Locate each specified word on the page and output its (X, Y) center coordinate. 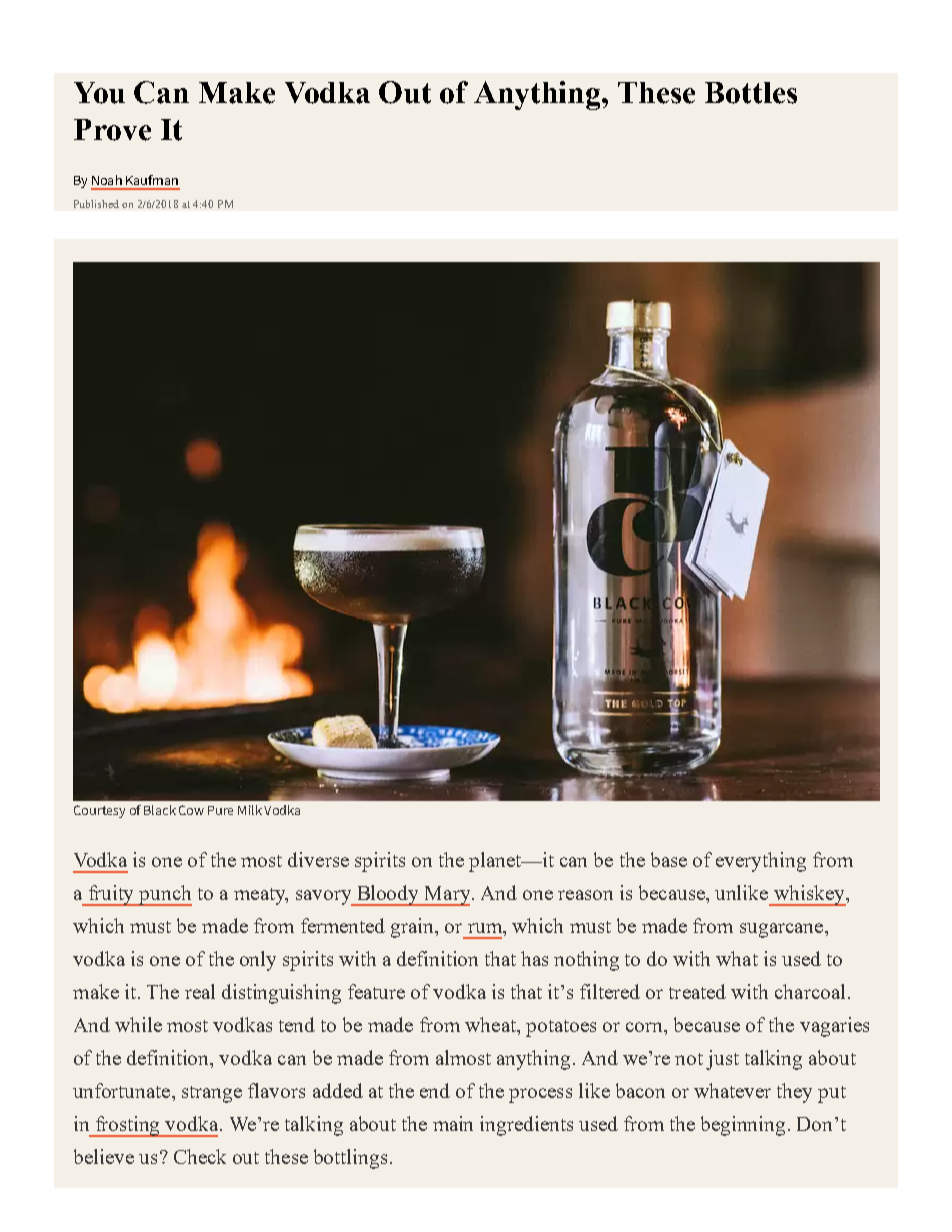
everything (761, 862)
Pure (220, 810)
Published (96, 204)
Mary (446, 896)
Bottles (751, 93)
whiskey (809, 895)
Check (200, 1156)
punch (165, 895)
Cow (191, 810)
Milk (250, 810)
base (669, 859)
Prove (112, 130)
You (99, 93)
